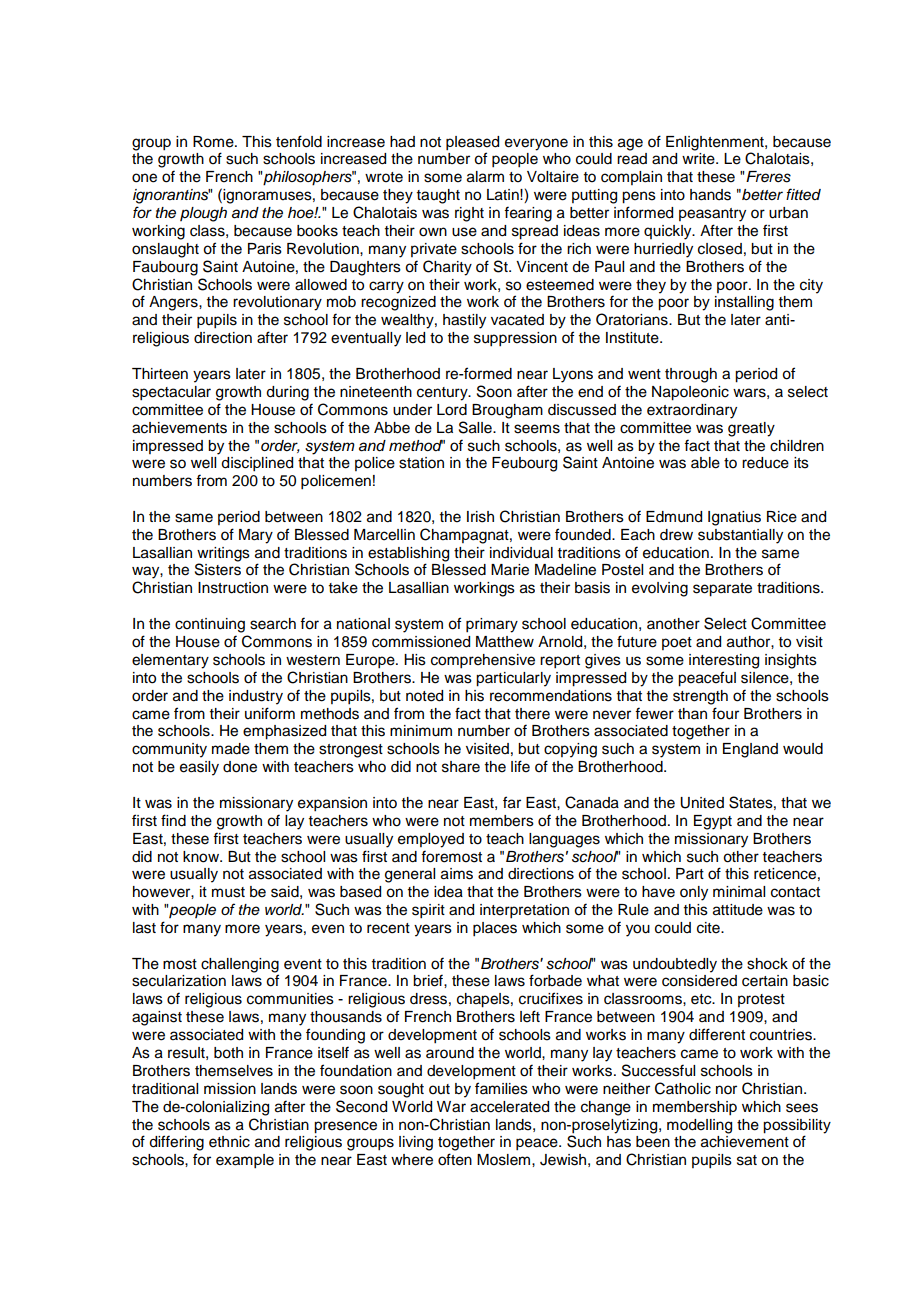 Image resolution: width=924 pixels, height=1308 pixels. Describe the element at coordinates (228, 892) in the screenshot. I see `must` at that location.
